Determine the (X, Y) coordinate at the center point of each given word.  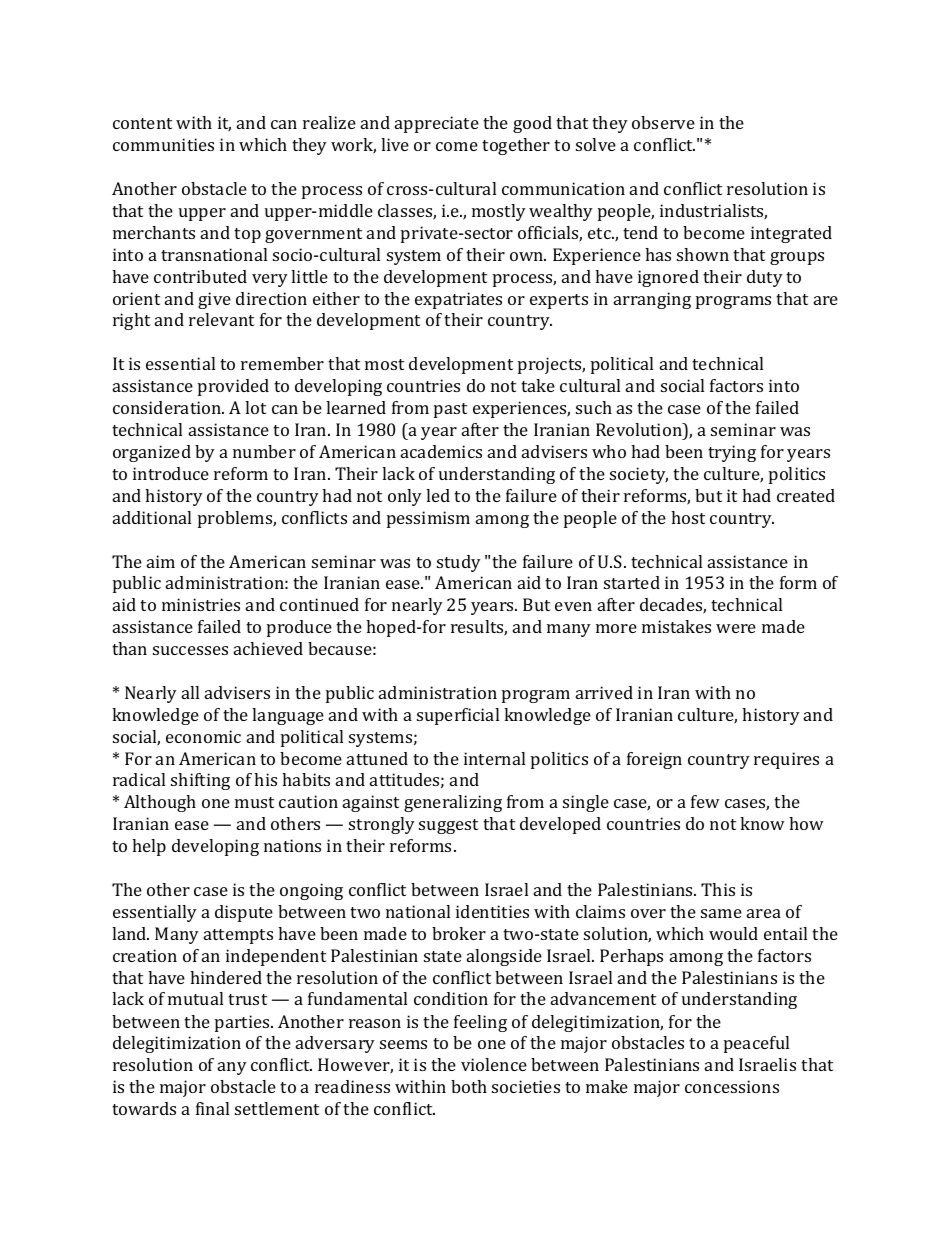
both (469, 1086)
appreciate (437, 124)
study (459, 563)
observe (663, 122)
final (212, 1108)
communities (163, 144)
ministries (201, 604)
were (736, 628)
